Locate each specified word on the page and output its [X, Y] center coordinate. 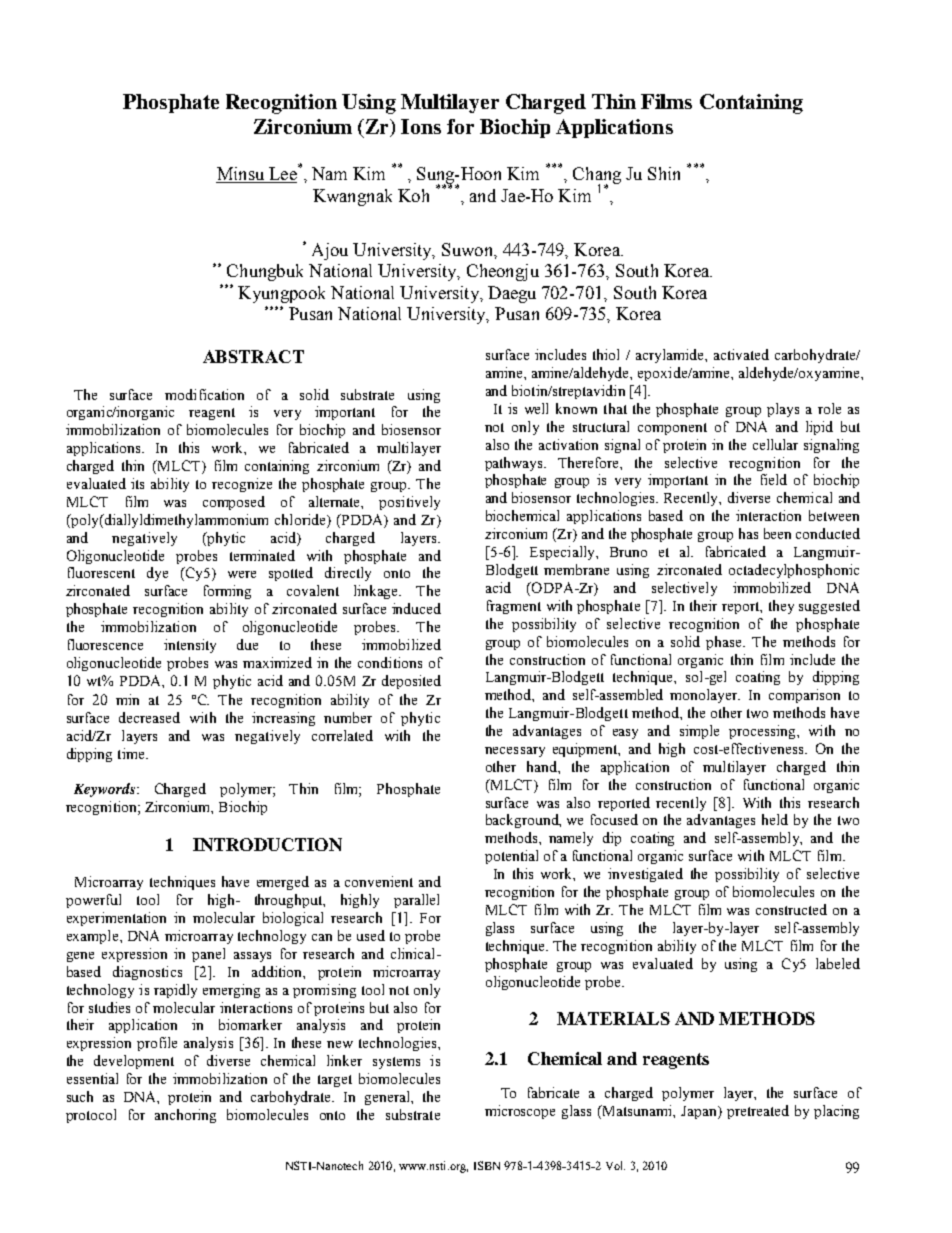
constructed [791, 909]
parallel [416, 901]
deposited [411, 682]
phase [725, 643]
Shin [664, 173]
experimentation [116, 919]
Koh [413, 195]
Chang [597, 177]
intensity [190, 646]
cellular [775, 444]
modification [204, 394]
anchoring [185, 1116]
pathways [515, 464]
